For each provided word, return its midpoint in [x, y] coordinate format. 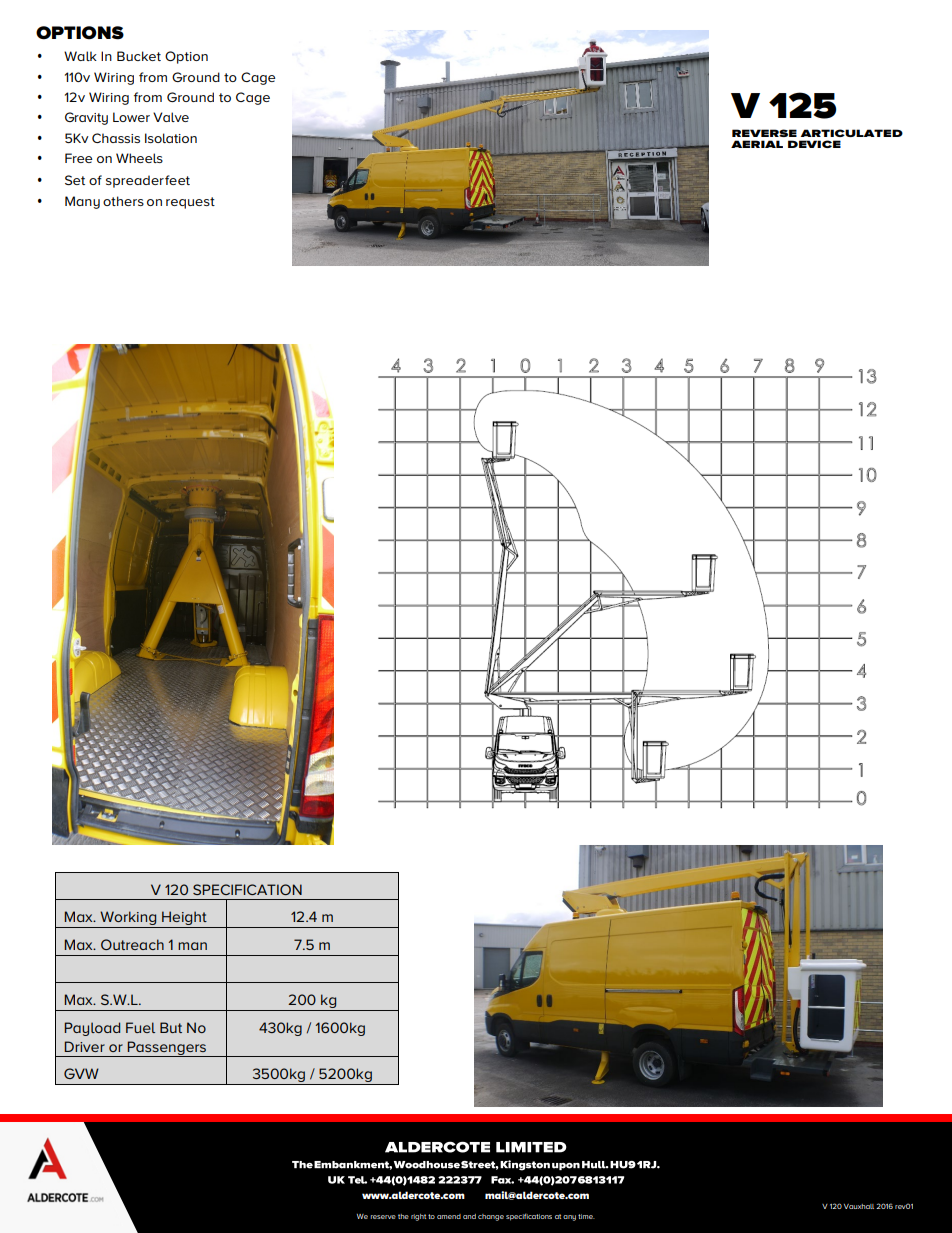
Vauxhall [859, 1206]
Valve [171, 117]
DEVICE [814, 144]
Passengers [166, 1049]
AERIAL [757, 144]
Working [128, 919]
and [469, 1216]
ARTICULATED [852, 133]
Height [184, 919]
